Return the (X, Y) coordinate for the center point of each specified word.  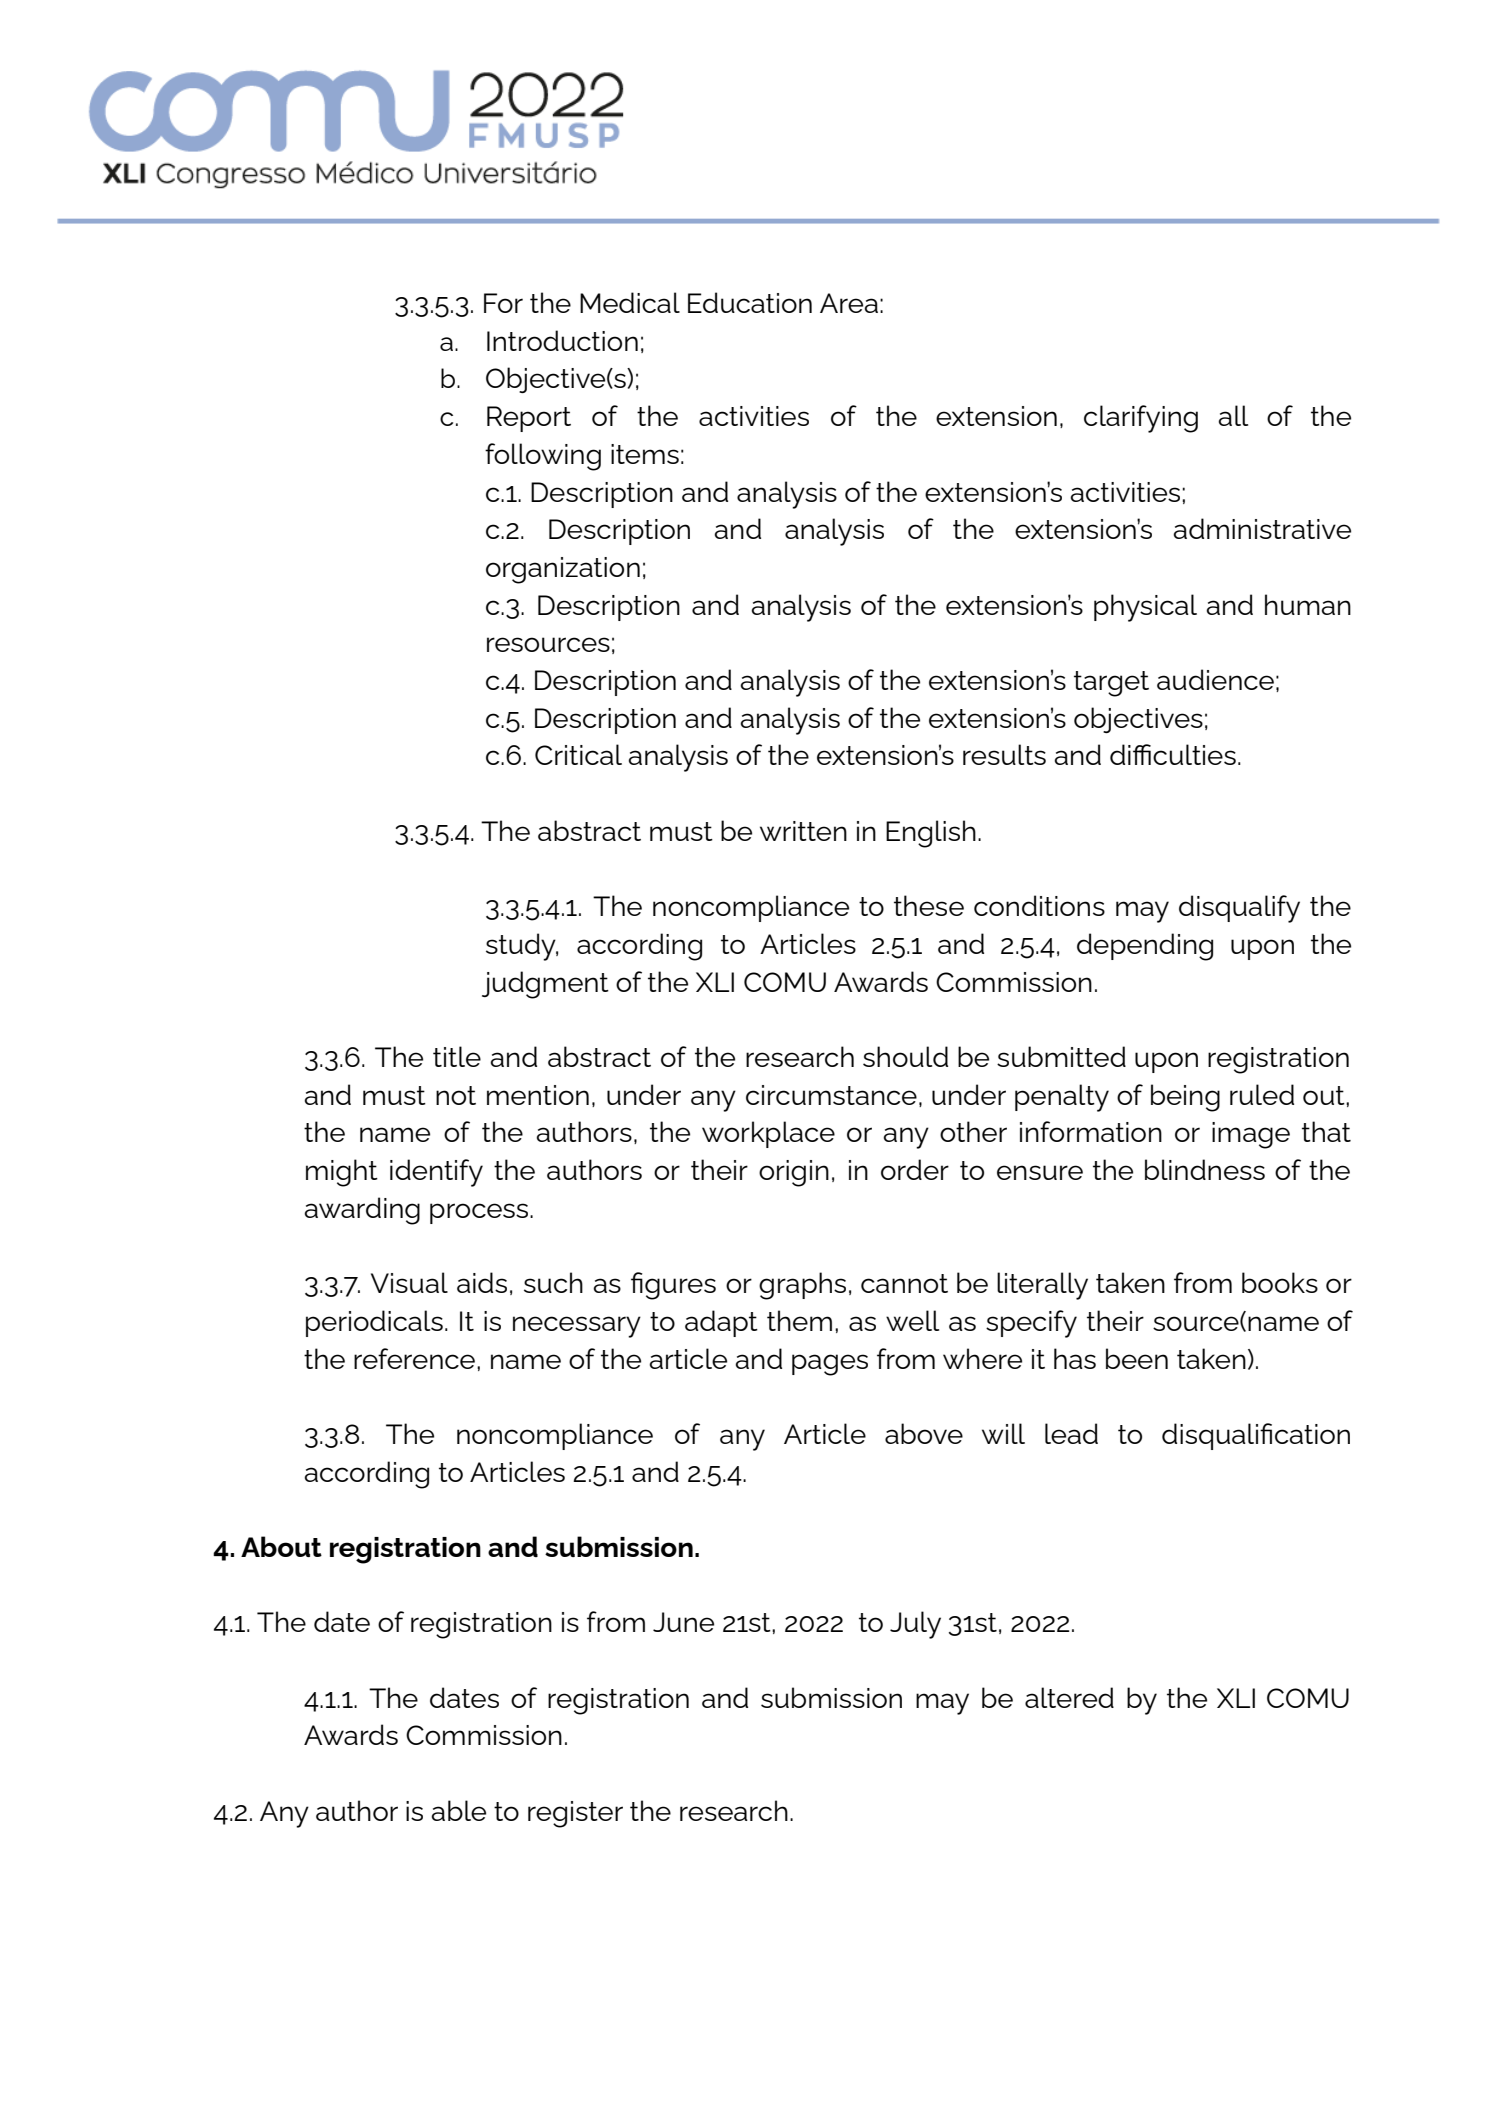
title (457, 1056)
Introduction (562, 340)
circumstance (831, 1095)
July (915, 1625)
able (458, 1810)
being (1185, 1098)
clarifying (1141, 419)
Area (849, 303)
